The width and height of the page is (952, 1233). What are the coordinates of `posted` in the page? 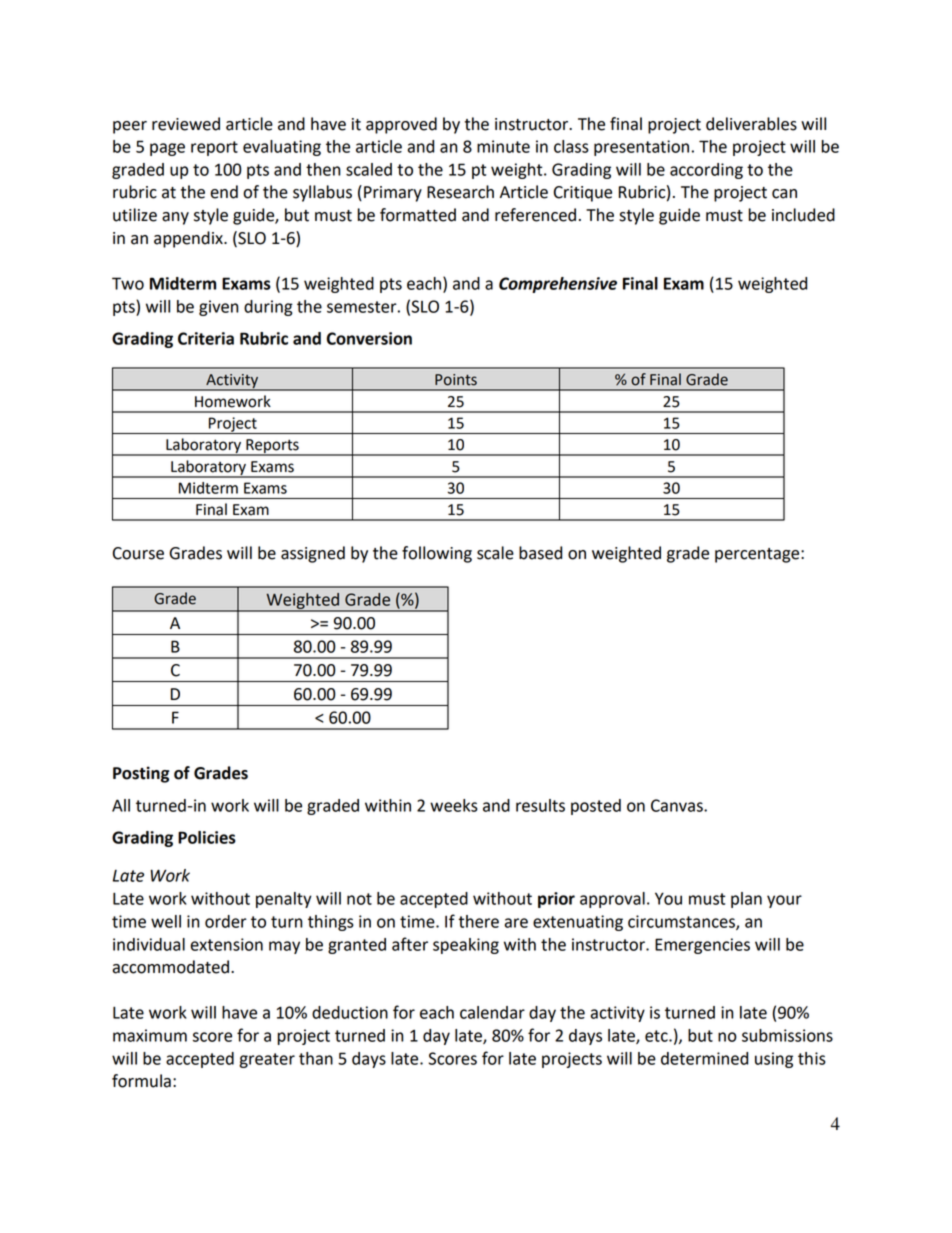 It's located at (596, 807).
